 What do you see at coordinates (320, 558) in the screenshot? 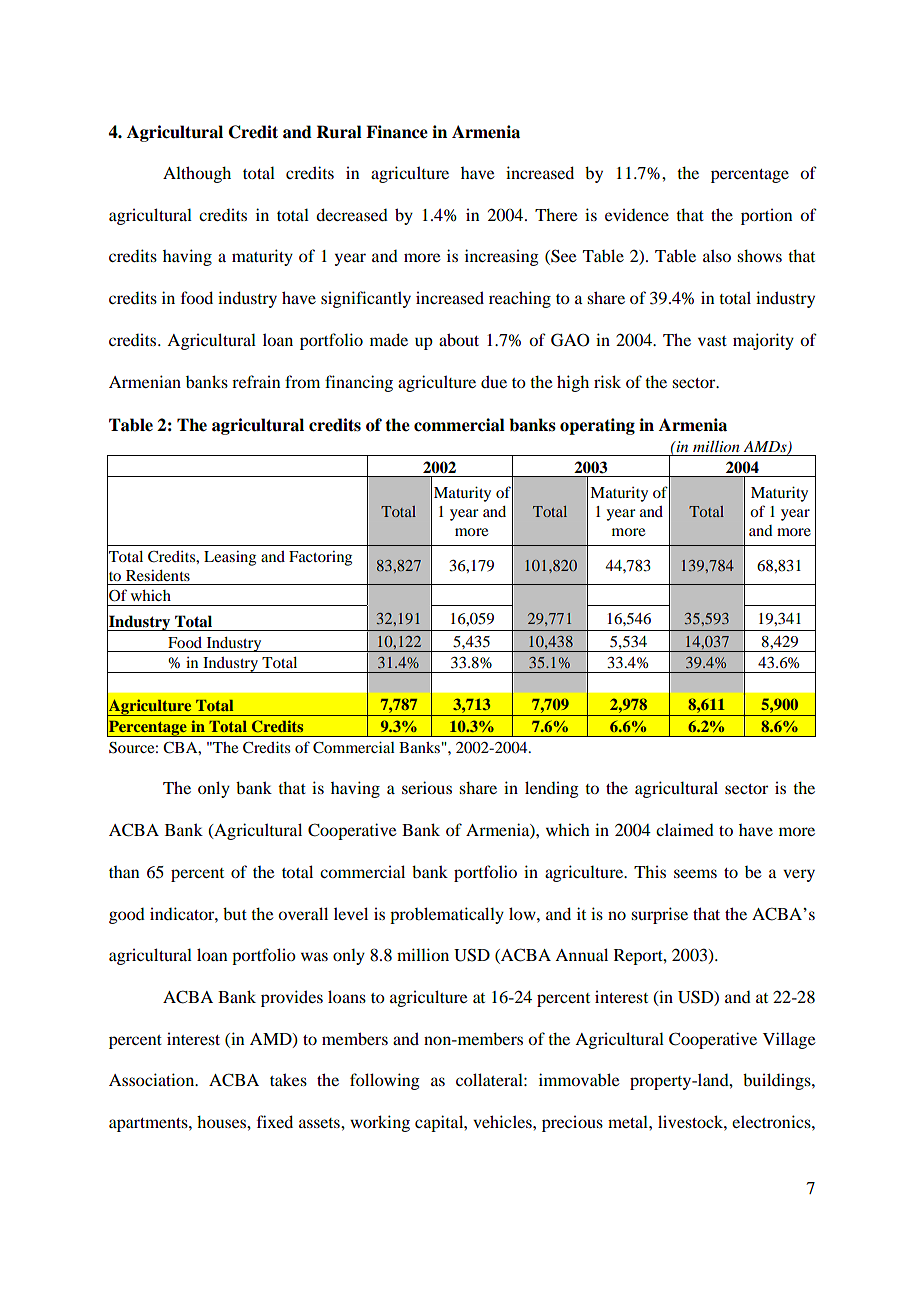
I see `Factoring` at bounding box center [320, 558].
